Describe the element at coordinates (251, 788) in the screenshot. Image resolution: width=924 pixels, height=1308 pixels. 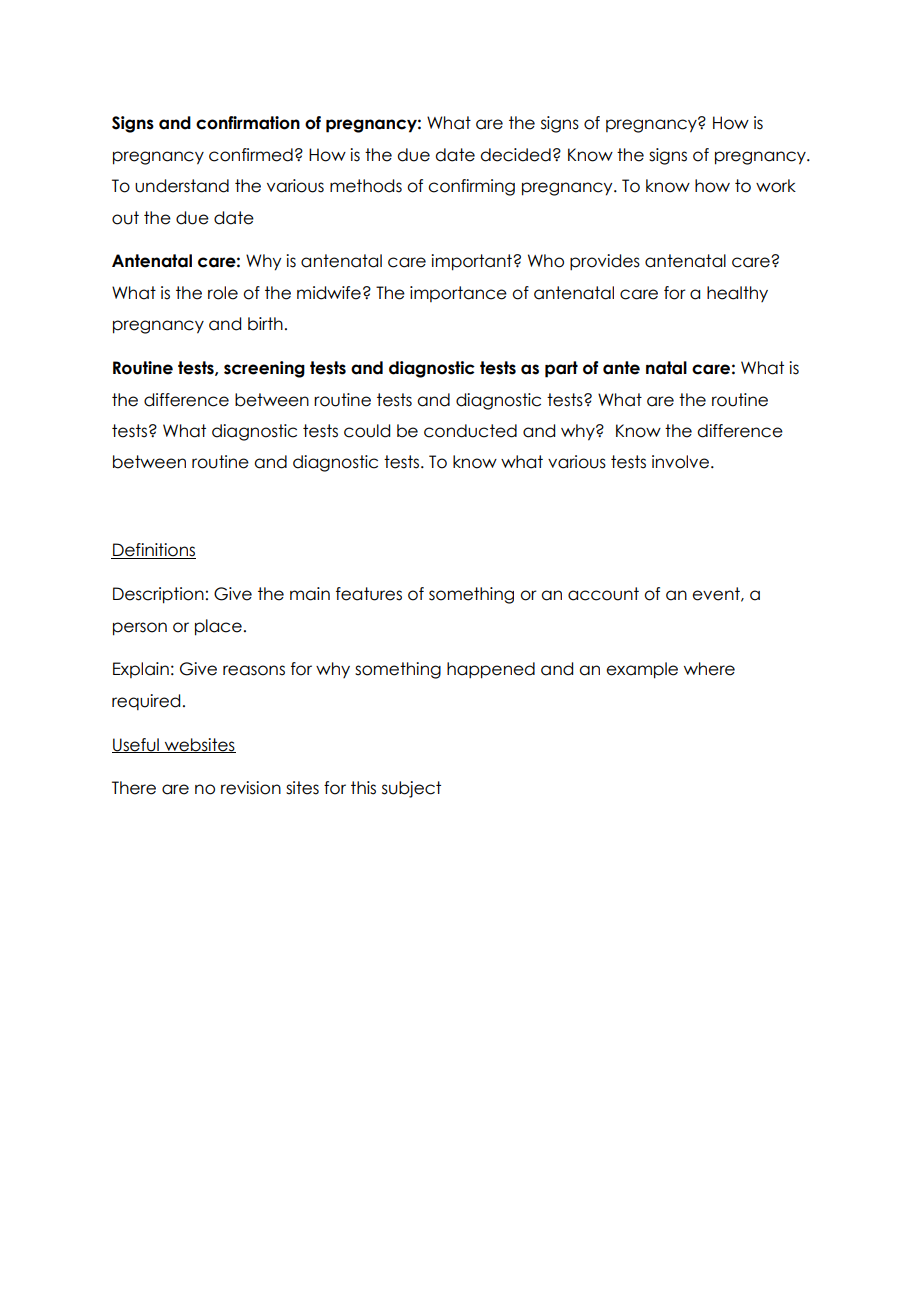
I see `revision` at that location.
